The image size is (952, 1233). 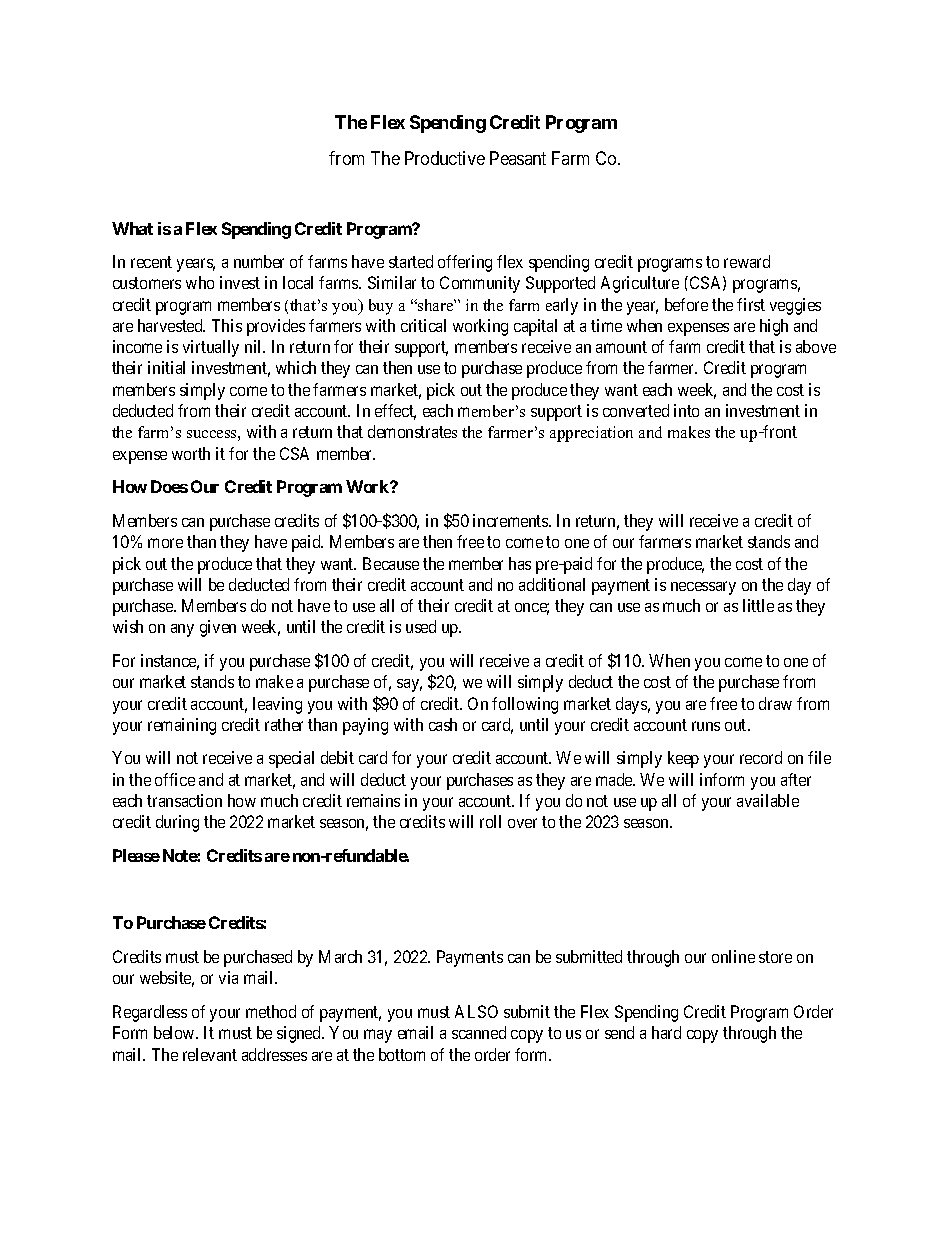 What do you see at coordinates (747, 261) in the screenshot?
I see `reward` at bounding box center [747, 261].
